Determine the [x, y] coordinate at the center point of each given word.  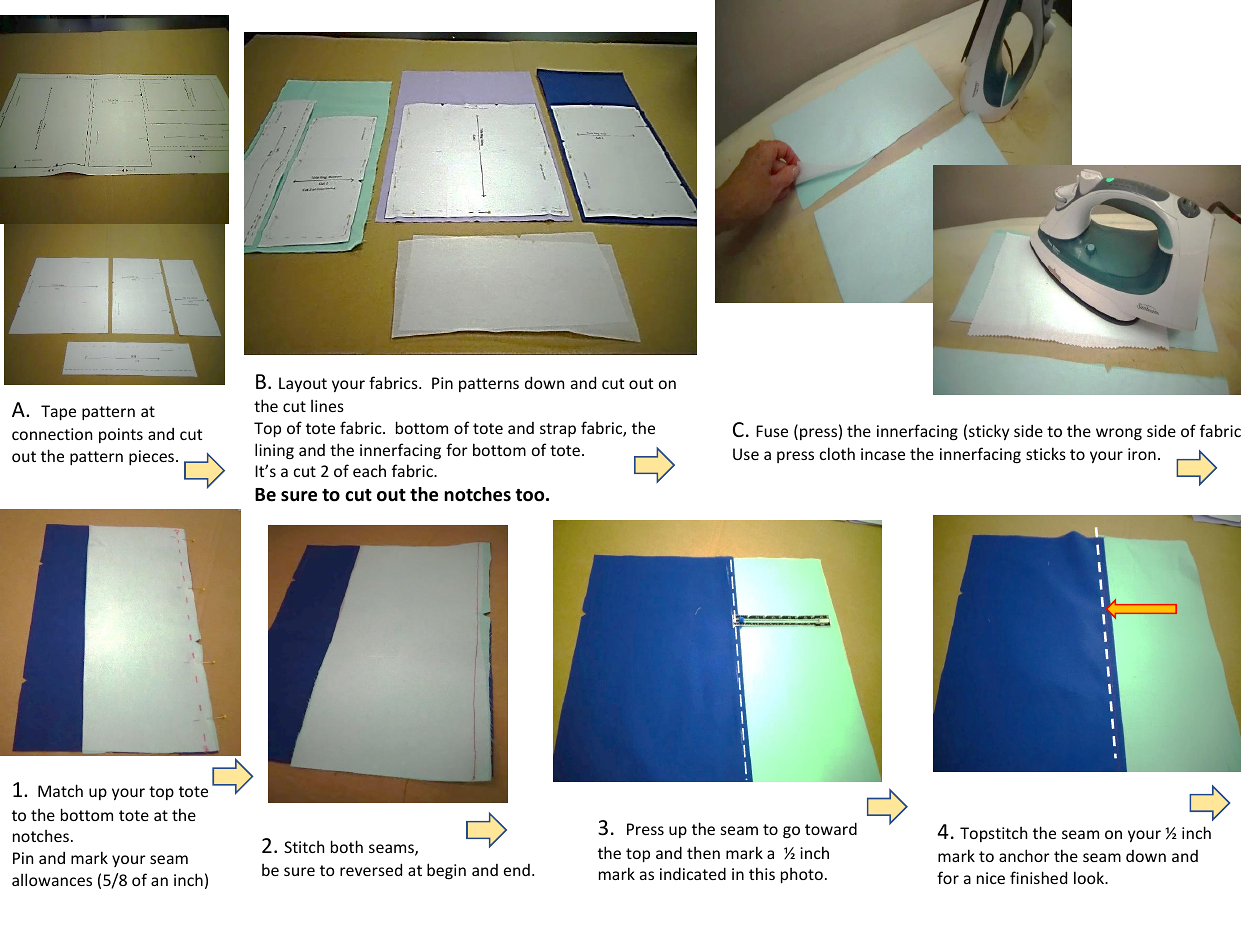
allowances [52, 879]
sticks [1046, 453]
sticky [989, 432]
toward [831, 828]
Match [60, 790]
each [369, 470]
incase [883, 454]
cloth [837, 453]
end [517, 870]
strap [558, 430]
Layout [303, 384]
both [347, 846]
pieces [153, 457]
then [703, 853]
